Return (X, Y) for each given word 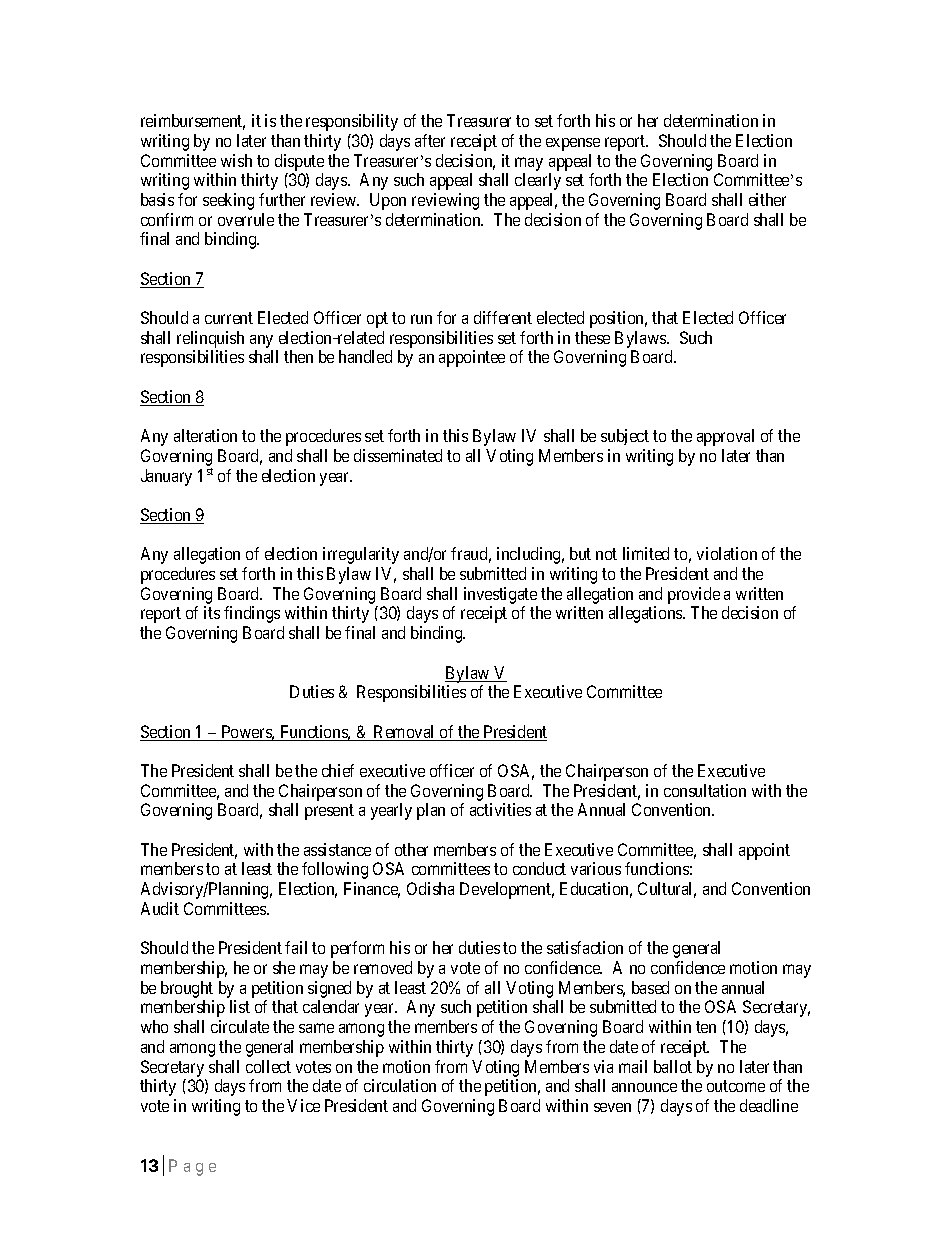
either (767, 199)
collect (268, 1066)
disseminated (398, 455)
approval (725, 437)
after (430, 140)
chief (338, 770)
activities (500, 809)
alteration (205, 435)
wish (236, 160)
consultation (705, 790)
